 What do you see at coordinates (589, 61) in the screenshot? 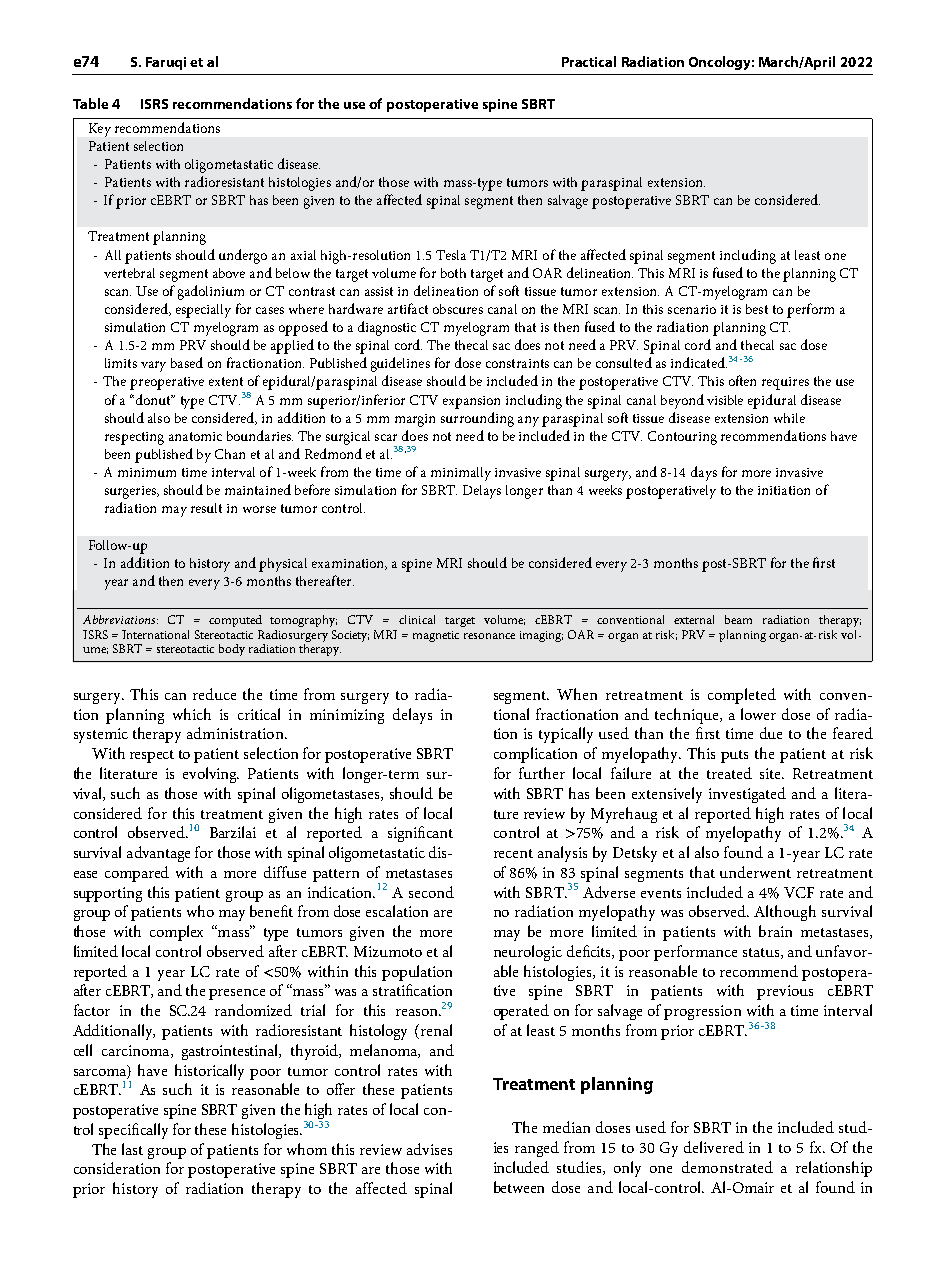
I see `Practical` at bounding box center [589, 61].
